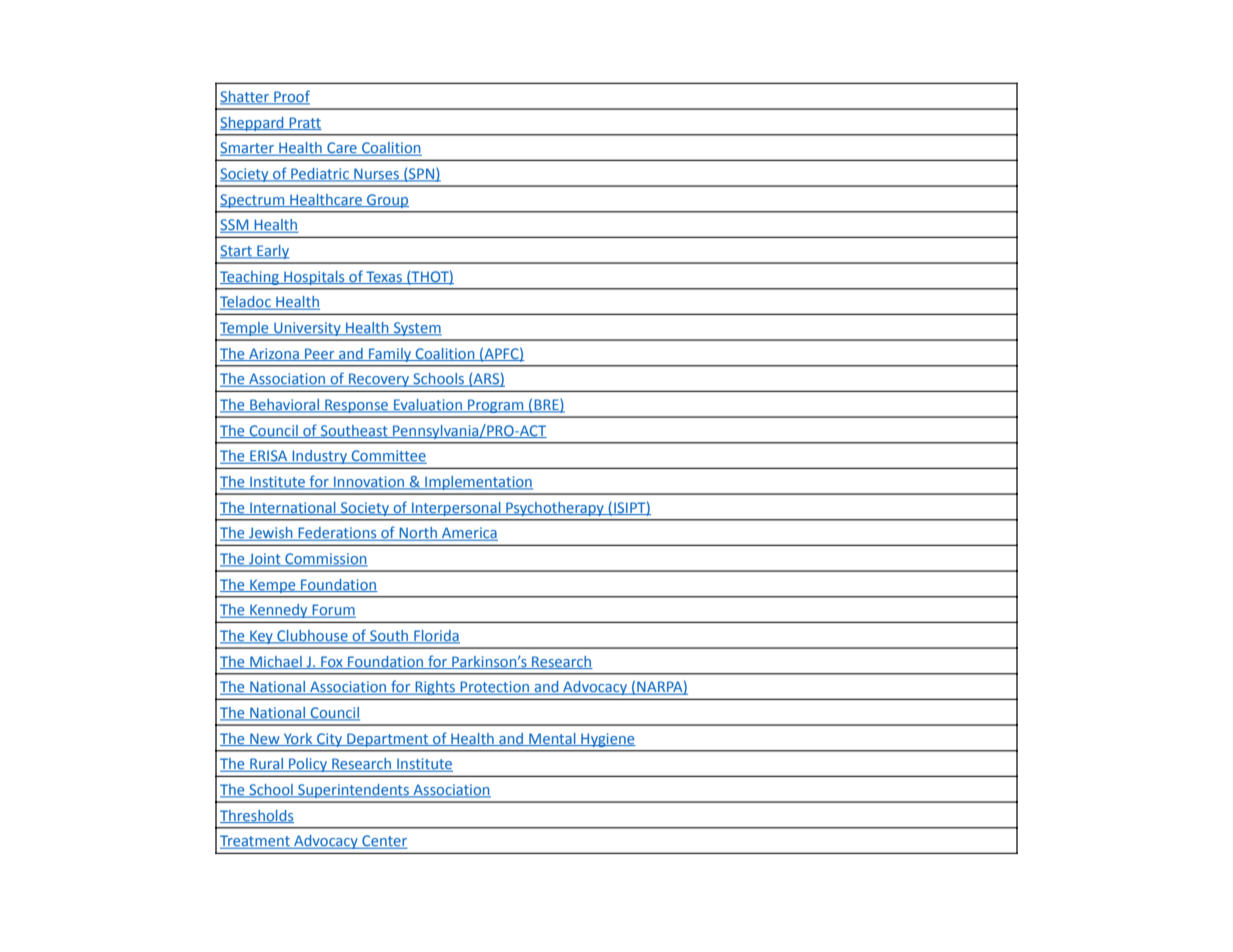  Describe the element at coordinates (257, 816) in the image. I see `Thresholds` at that location.
